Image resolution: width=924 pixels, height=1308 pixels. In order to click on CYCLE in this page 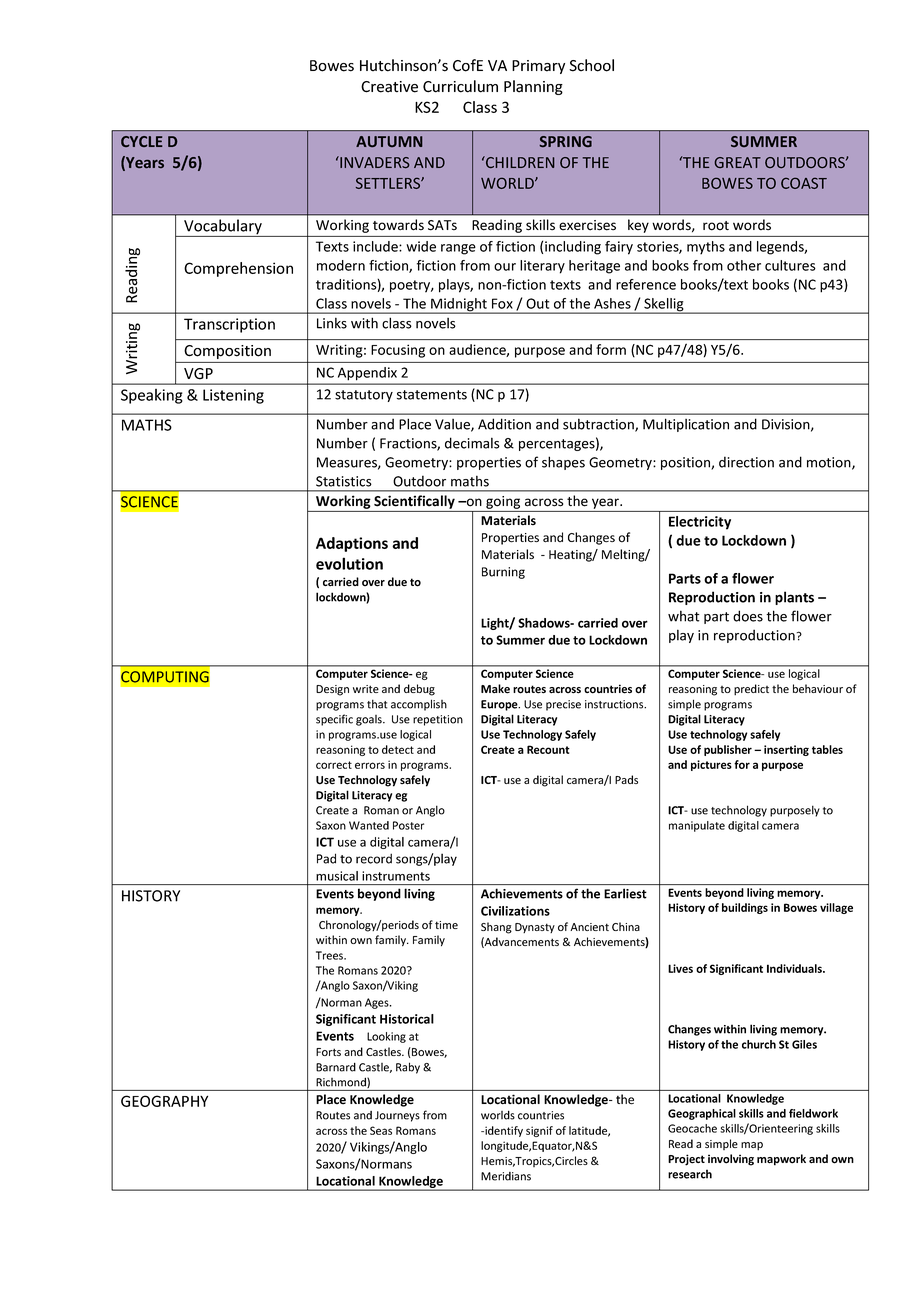, I will do `click(141, 141)`.
